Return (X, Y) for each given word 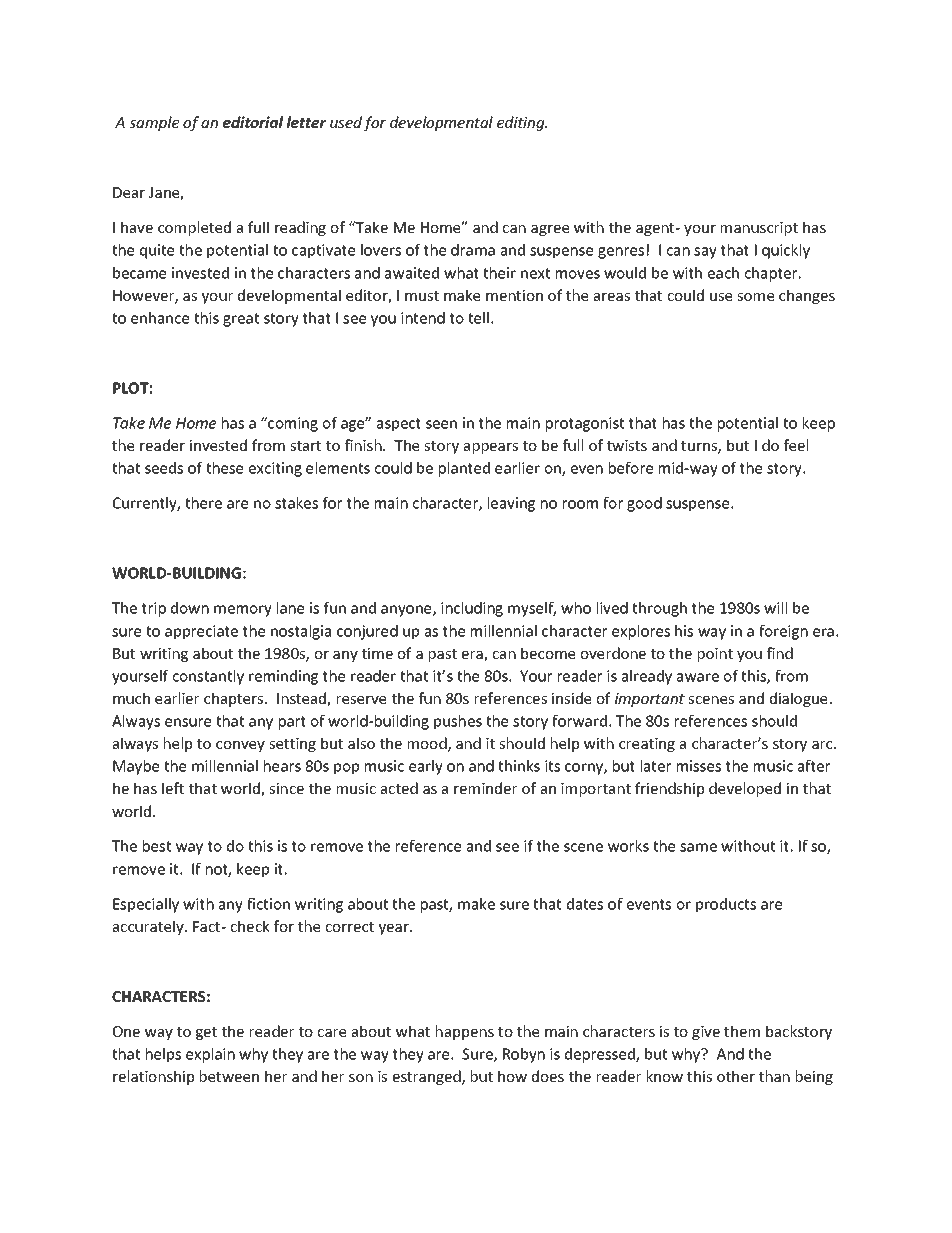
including (472, 609)
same (698, 847)
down (190, 608)
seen (441, 424)
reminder (485, 788)
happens (465, 1032)
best (157, 846)
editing (522, 123)
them (742, 1031)
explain (210, 1055)
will (775, 608)
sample (154, 123)
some (755, 297)
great (241, 320)
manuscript (759, 229)
